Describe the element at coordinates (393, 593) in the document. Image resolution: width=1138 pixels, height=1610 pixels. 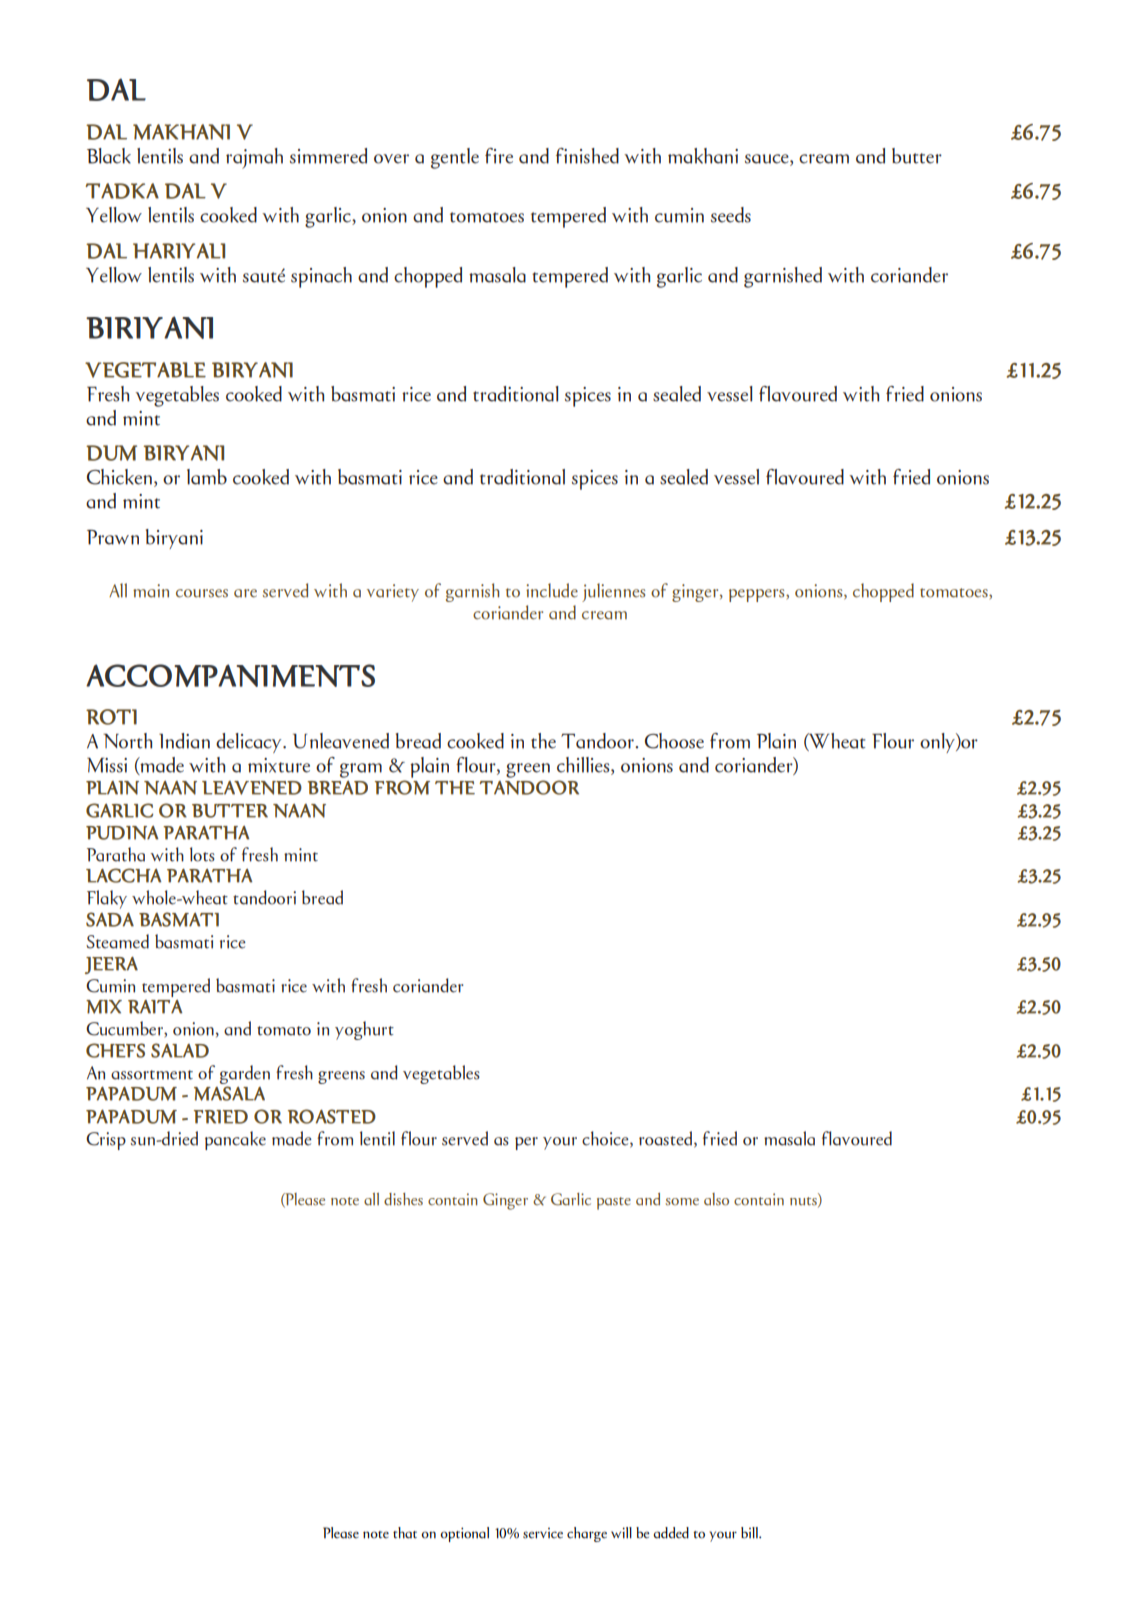
I see `variety` at that location.
